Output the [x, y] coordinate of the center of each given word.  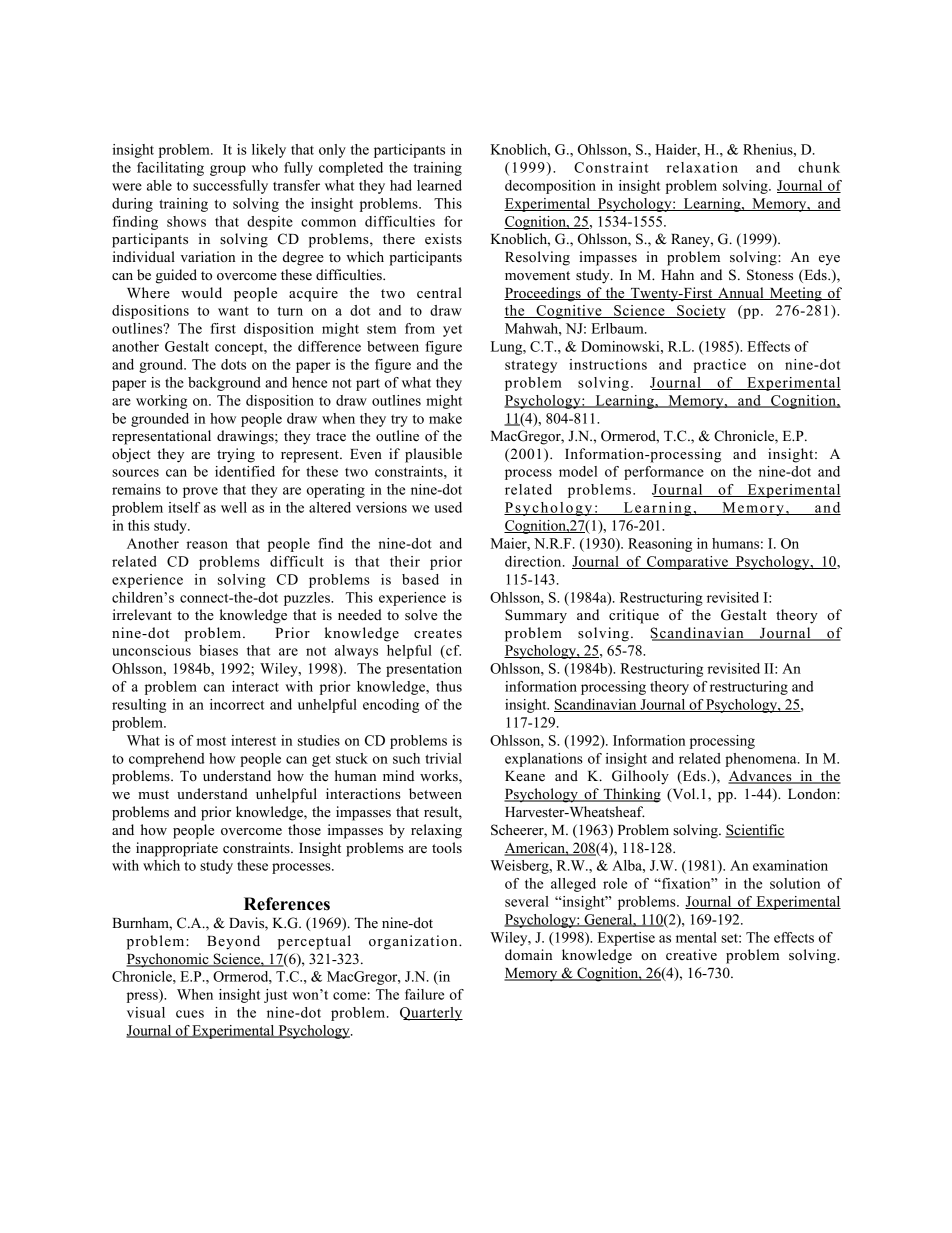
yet [452, 330]
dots [233, 364]
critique [634, 616]
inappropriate [177, 849]
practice [719, 366]
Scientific [755, 831]
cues [190, 1014]
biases [218, 650]
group [228, 170]
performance [664, 473]
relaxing [436, 831]
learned [439, 185]
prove [200, 492]
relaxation [702, 167]
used [448, 507]
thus [449, 686]
